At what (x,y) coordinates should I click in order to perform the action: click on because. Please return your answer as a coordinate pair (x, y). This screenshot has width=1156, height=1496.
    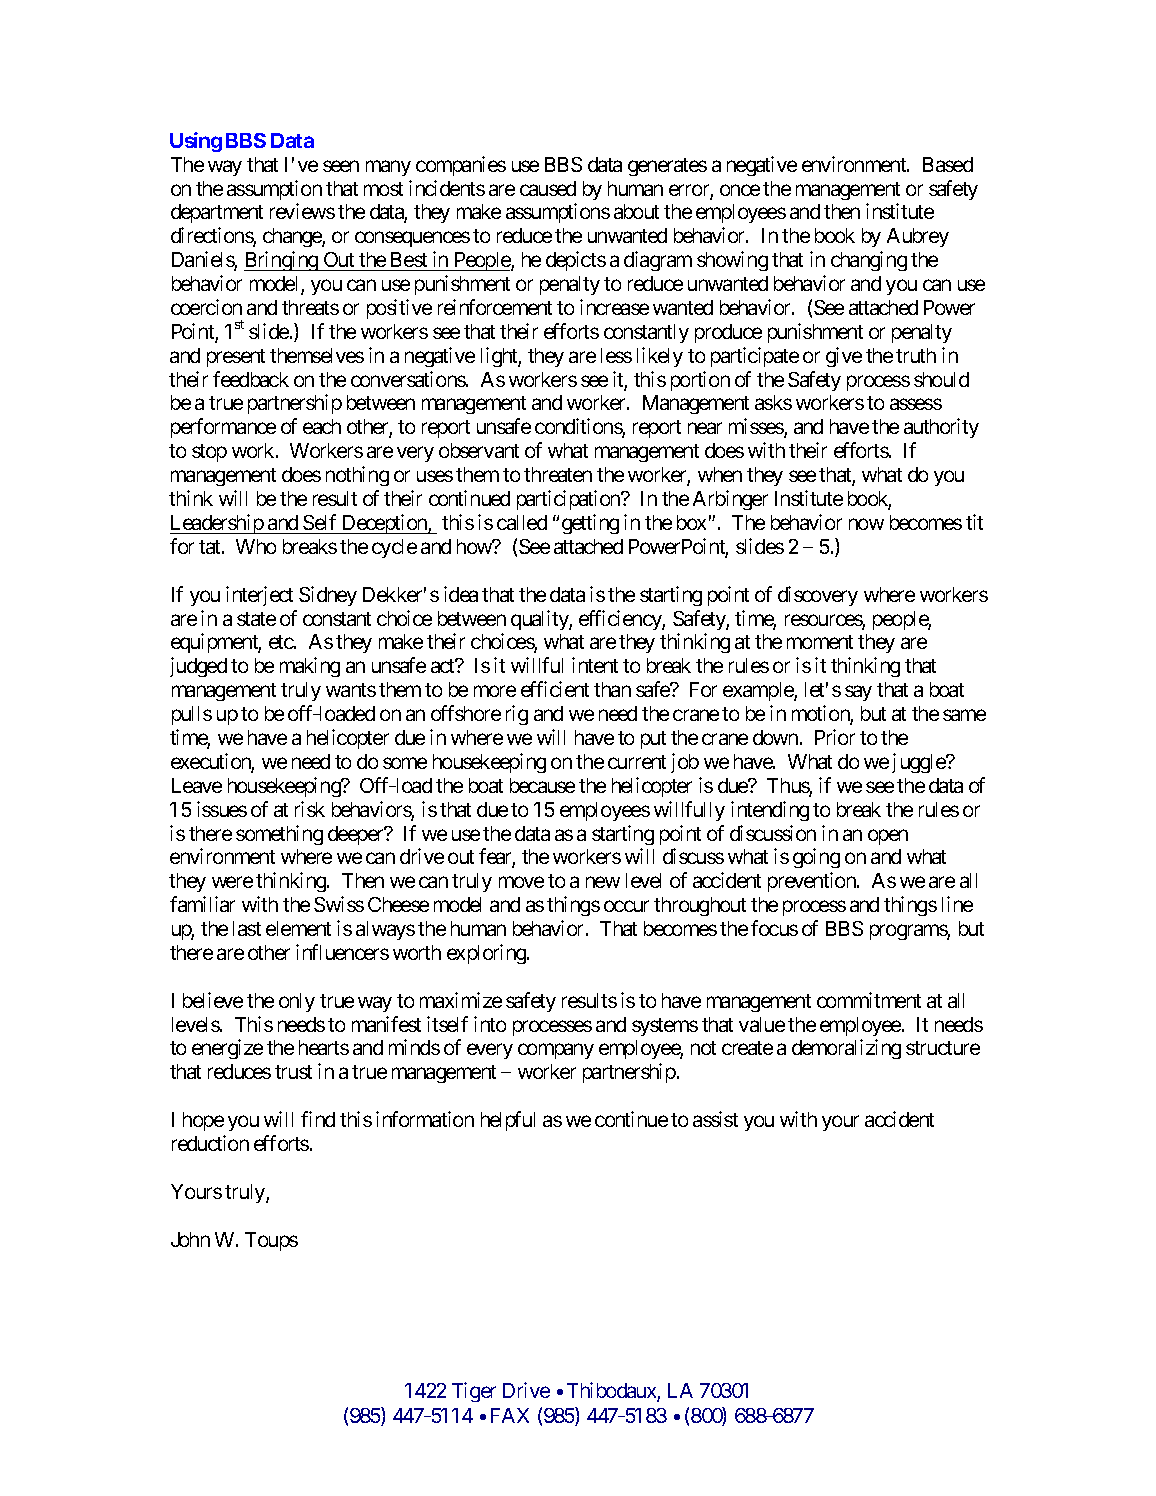
    Looking at the image, I should click on (542, 785).
